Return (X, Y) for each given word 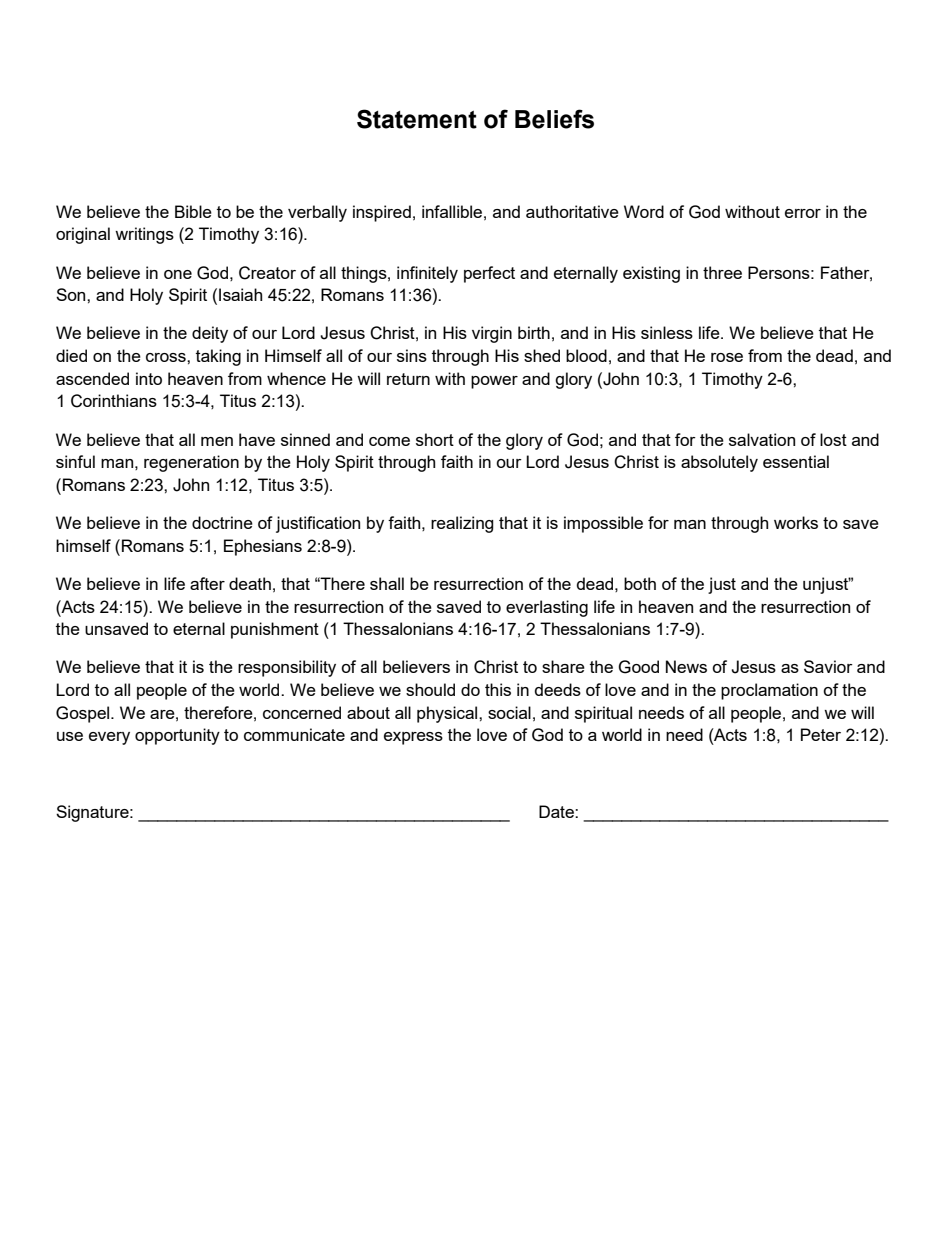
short (435, 439)
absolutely (719, 463)
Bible (193, 211)
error (803, 213)
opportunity (177, 736)
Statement (417, 119)
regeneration (191, 463)
